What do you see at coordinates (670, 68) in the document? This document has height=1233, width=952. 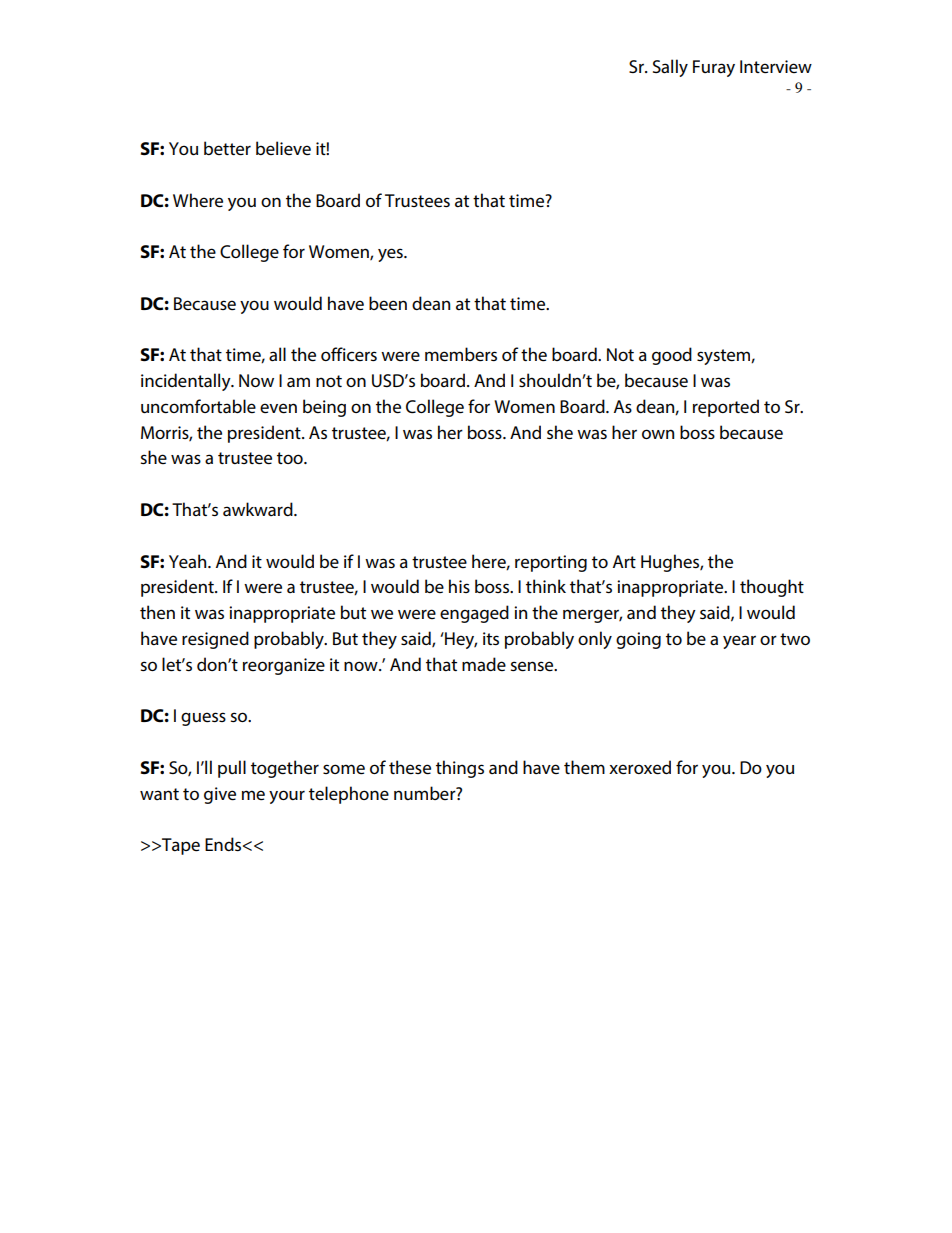 I see `Sally` at bounding box center [670, 68].
